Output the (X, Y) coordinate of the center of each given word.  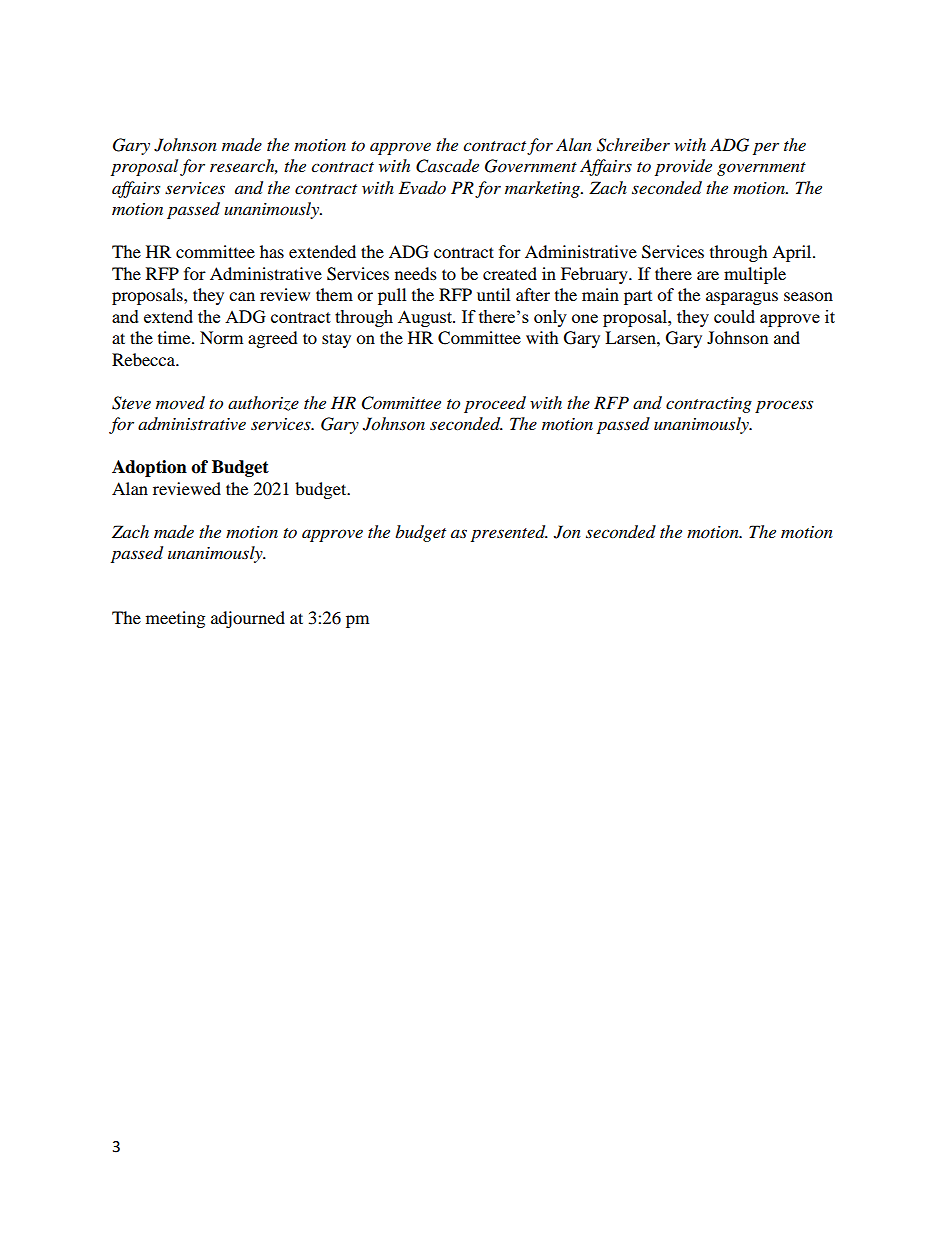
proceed (495, 404)
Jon (567, 532)
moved (180, 403)
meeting (175, 619)
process (784, 406)
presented (509, 533)
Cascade (447, 166)
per (766, 148)
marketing (544, 189)
